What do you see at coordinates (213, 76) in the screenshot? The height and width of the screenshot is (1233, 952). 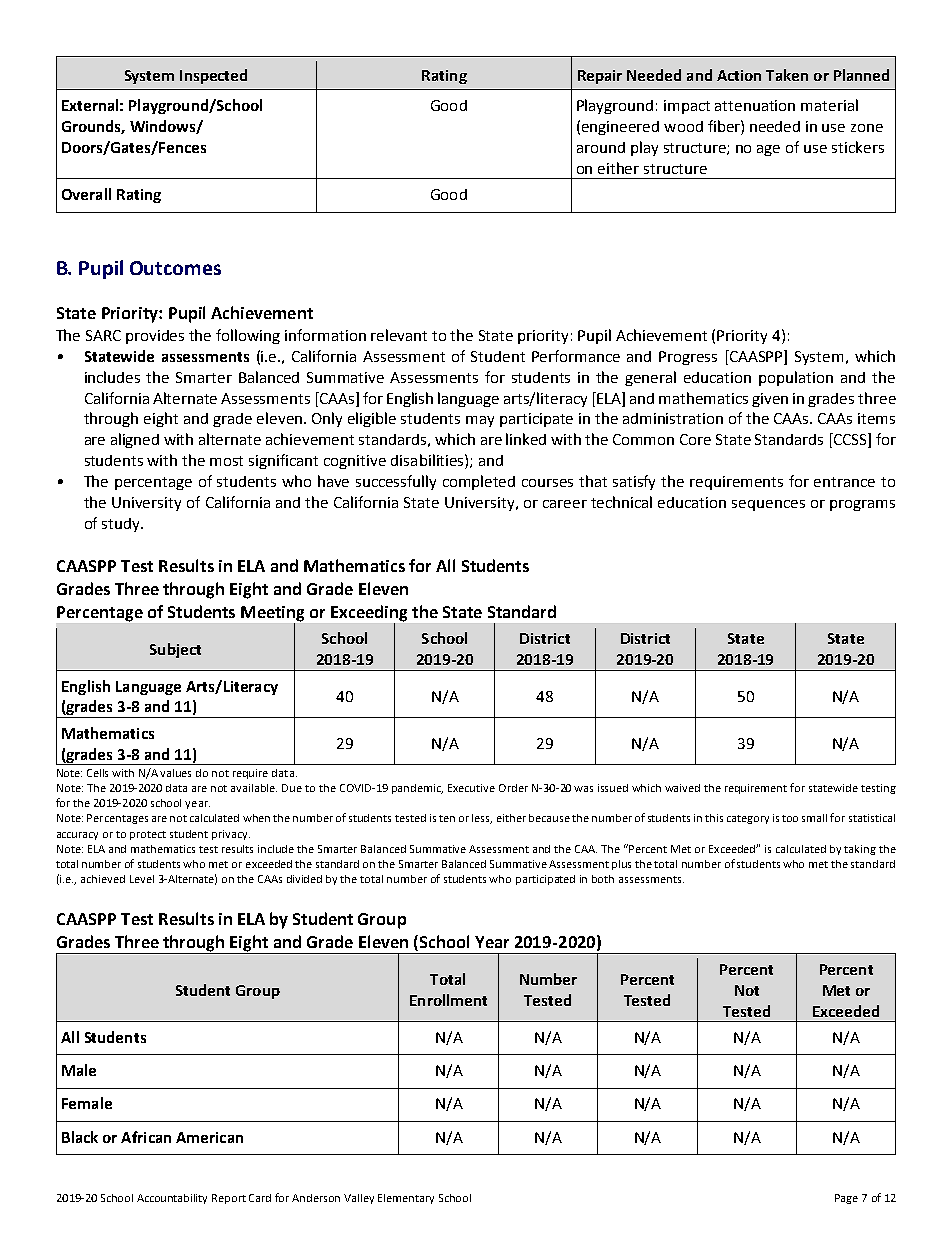 I see `Inspected` at bounding box center [213, 76].
